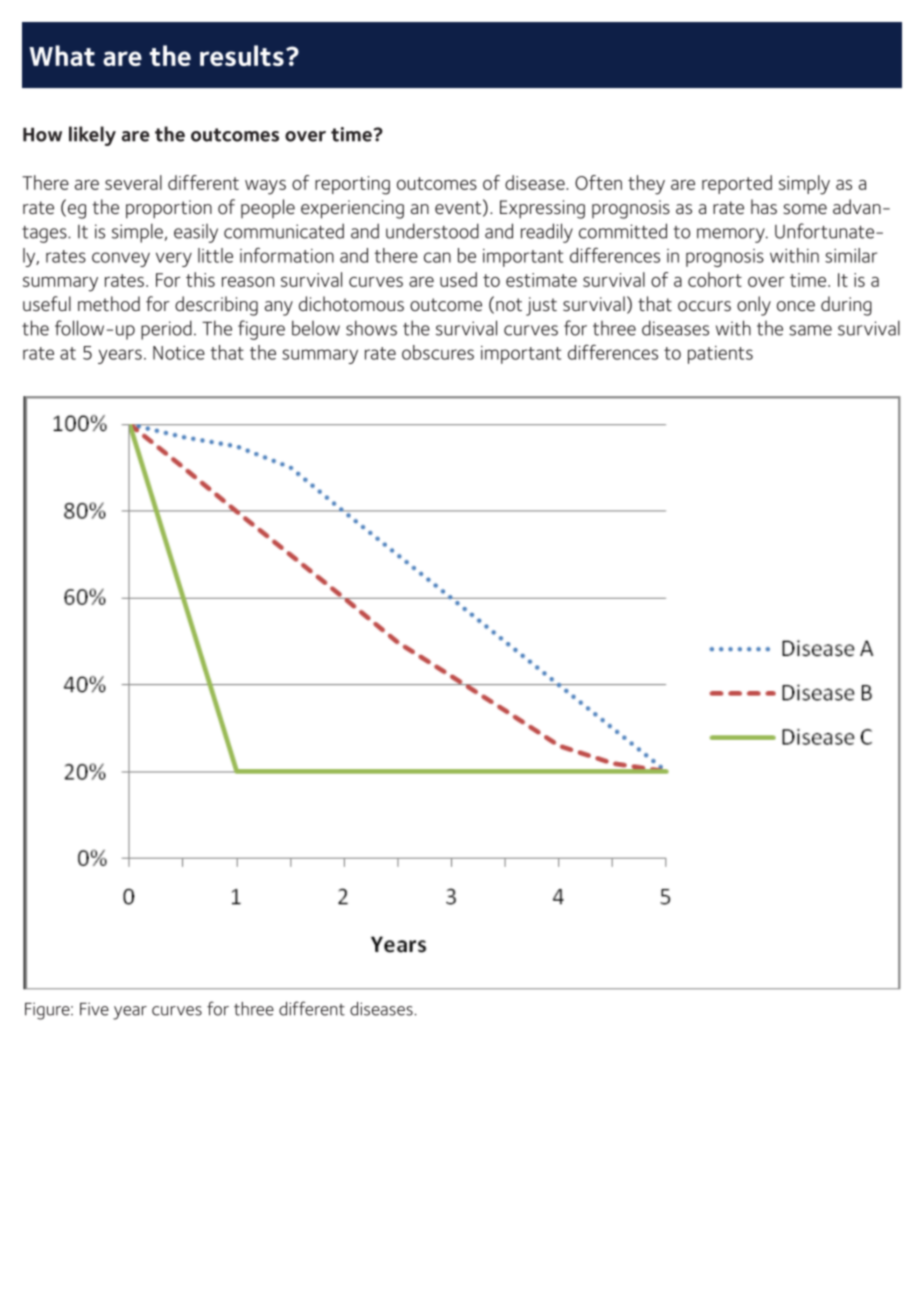 The width and height of the screenshot is (924, 1308). I want to click on What, so click(62, 55).
